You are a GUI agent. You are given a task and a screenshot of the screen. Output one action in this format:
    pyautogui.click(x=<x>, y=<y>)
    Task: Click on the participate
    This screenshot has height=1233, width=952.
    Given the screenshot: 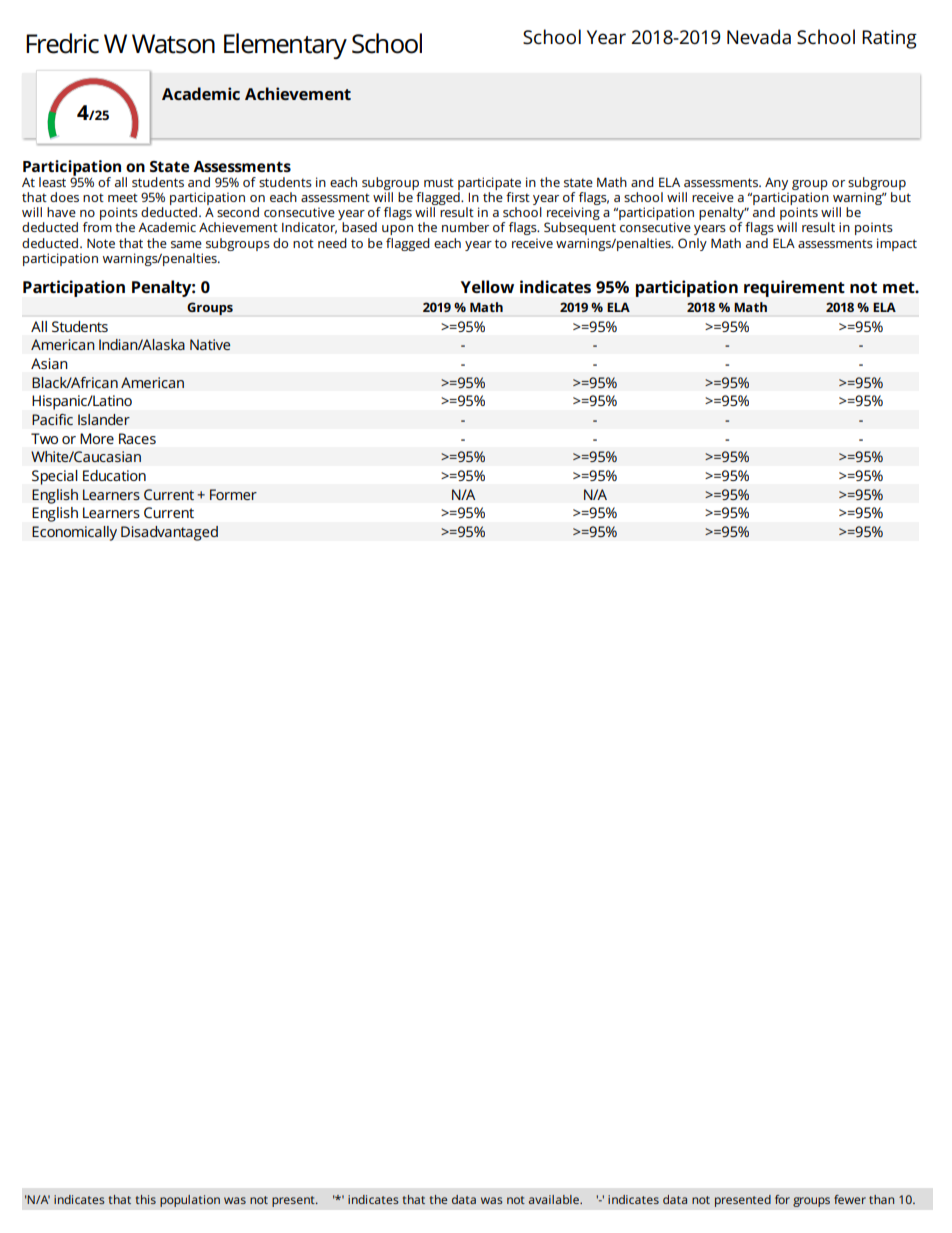 What is the action you would take?
    pyautogui.click(x=489, y=183)
